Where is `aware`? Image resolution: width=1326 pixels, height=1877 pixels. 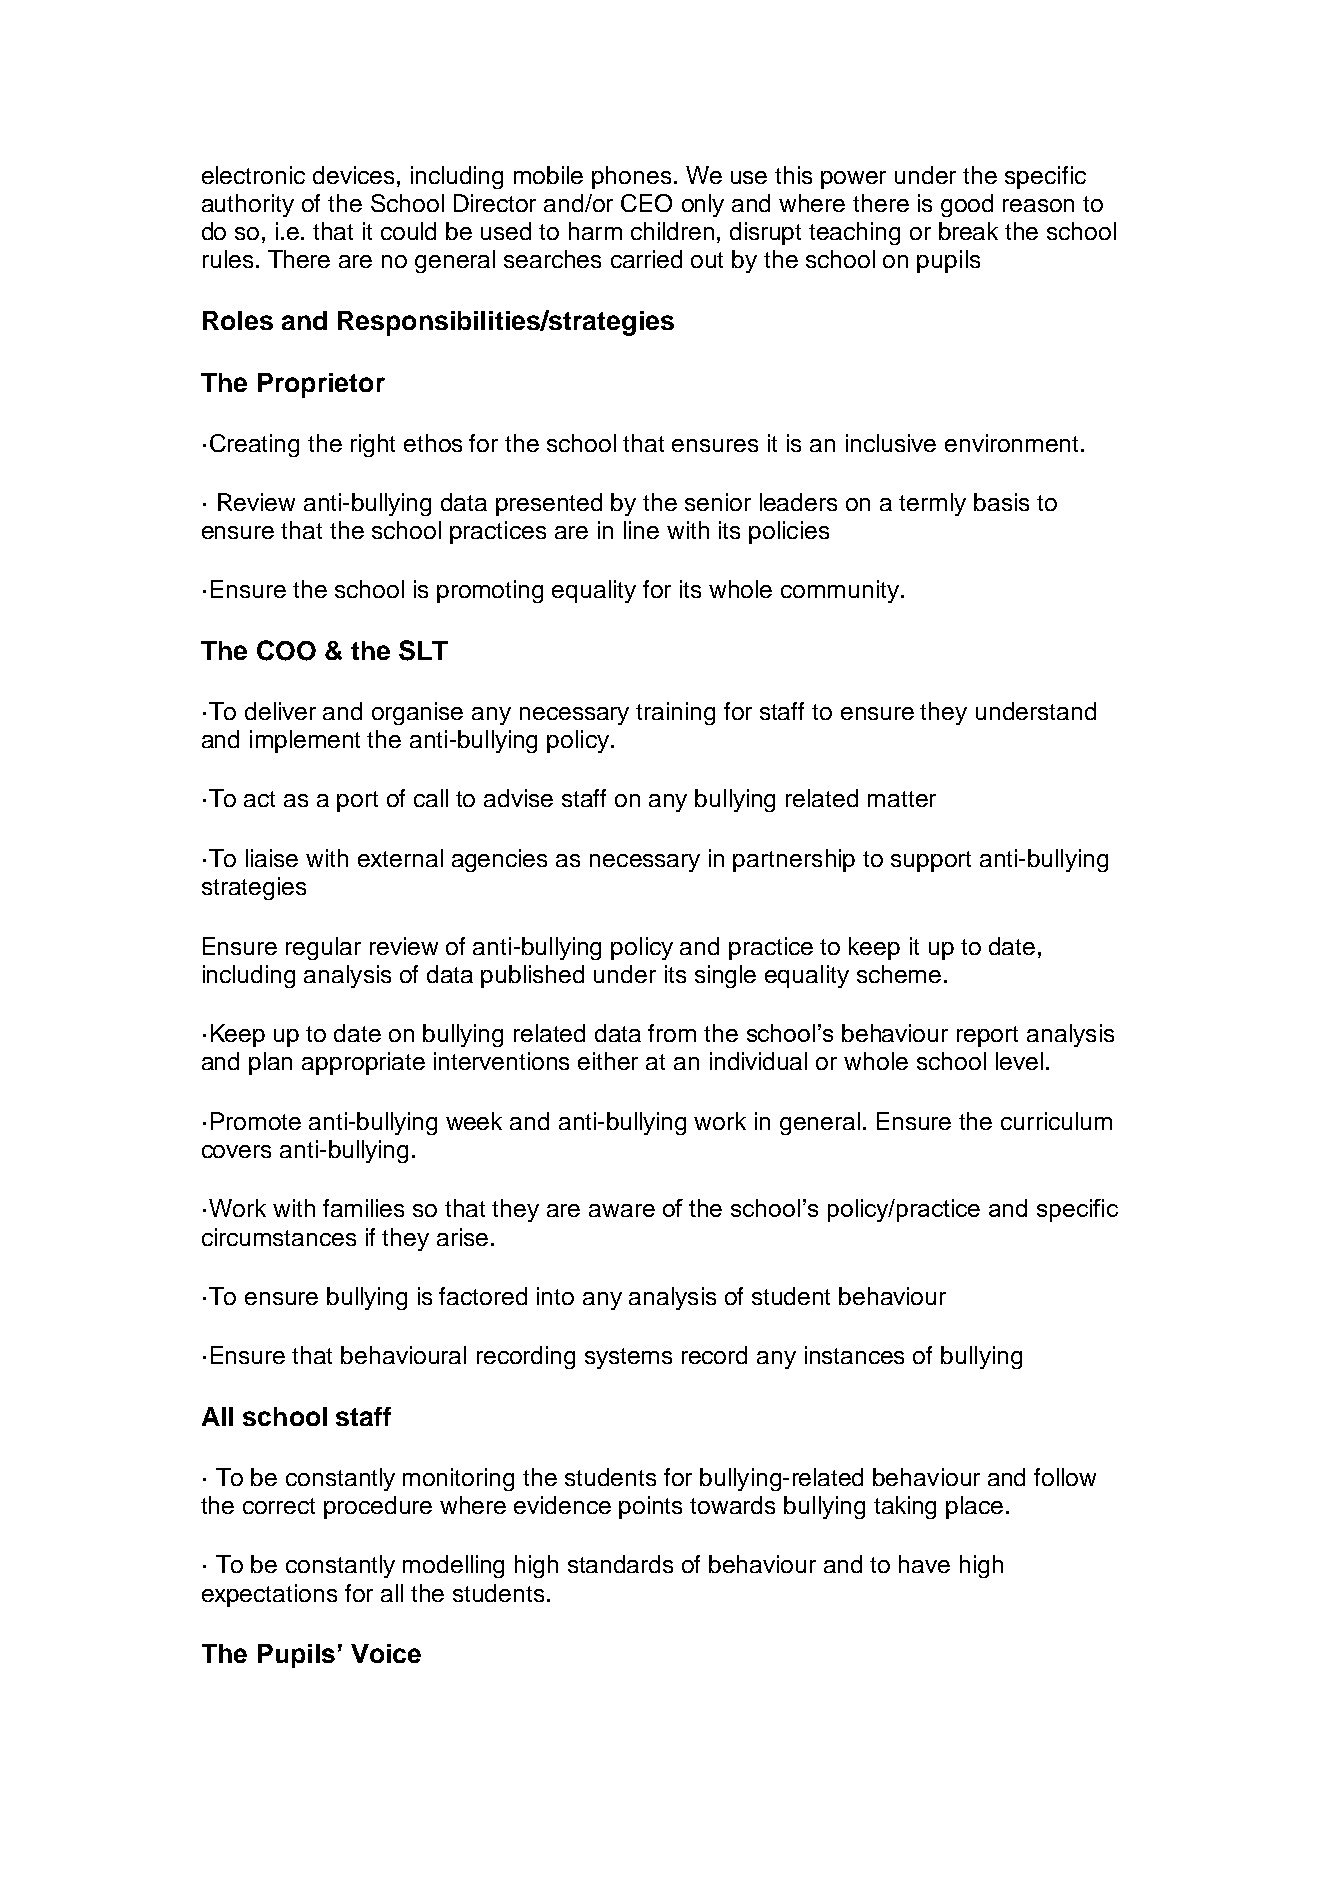
aware is located at coordinates (622, 1210).
